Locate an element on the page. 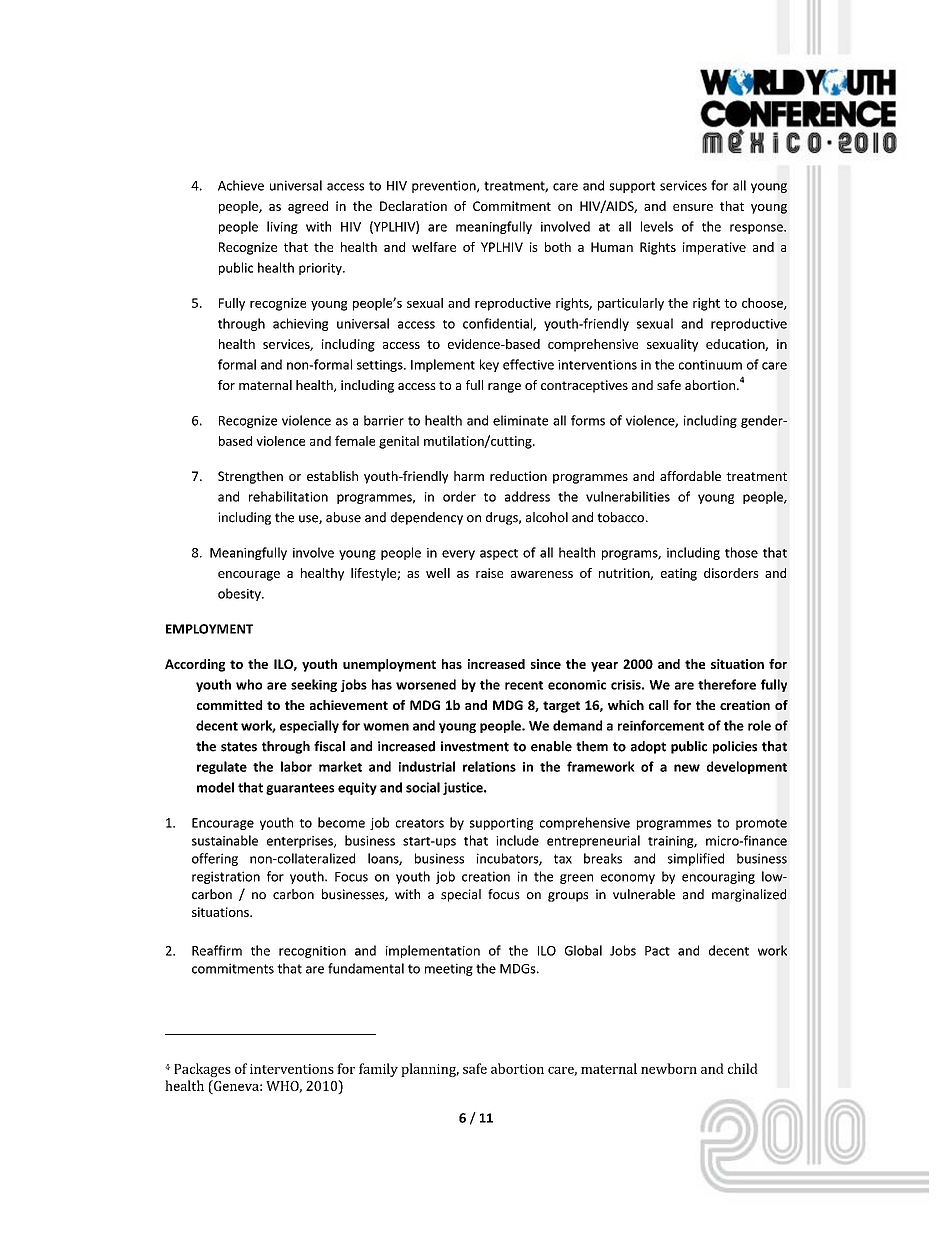 The height and width of the document is (1233, 952). living is located at coordinates (282, 227).
